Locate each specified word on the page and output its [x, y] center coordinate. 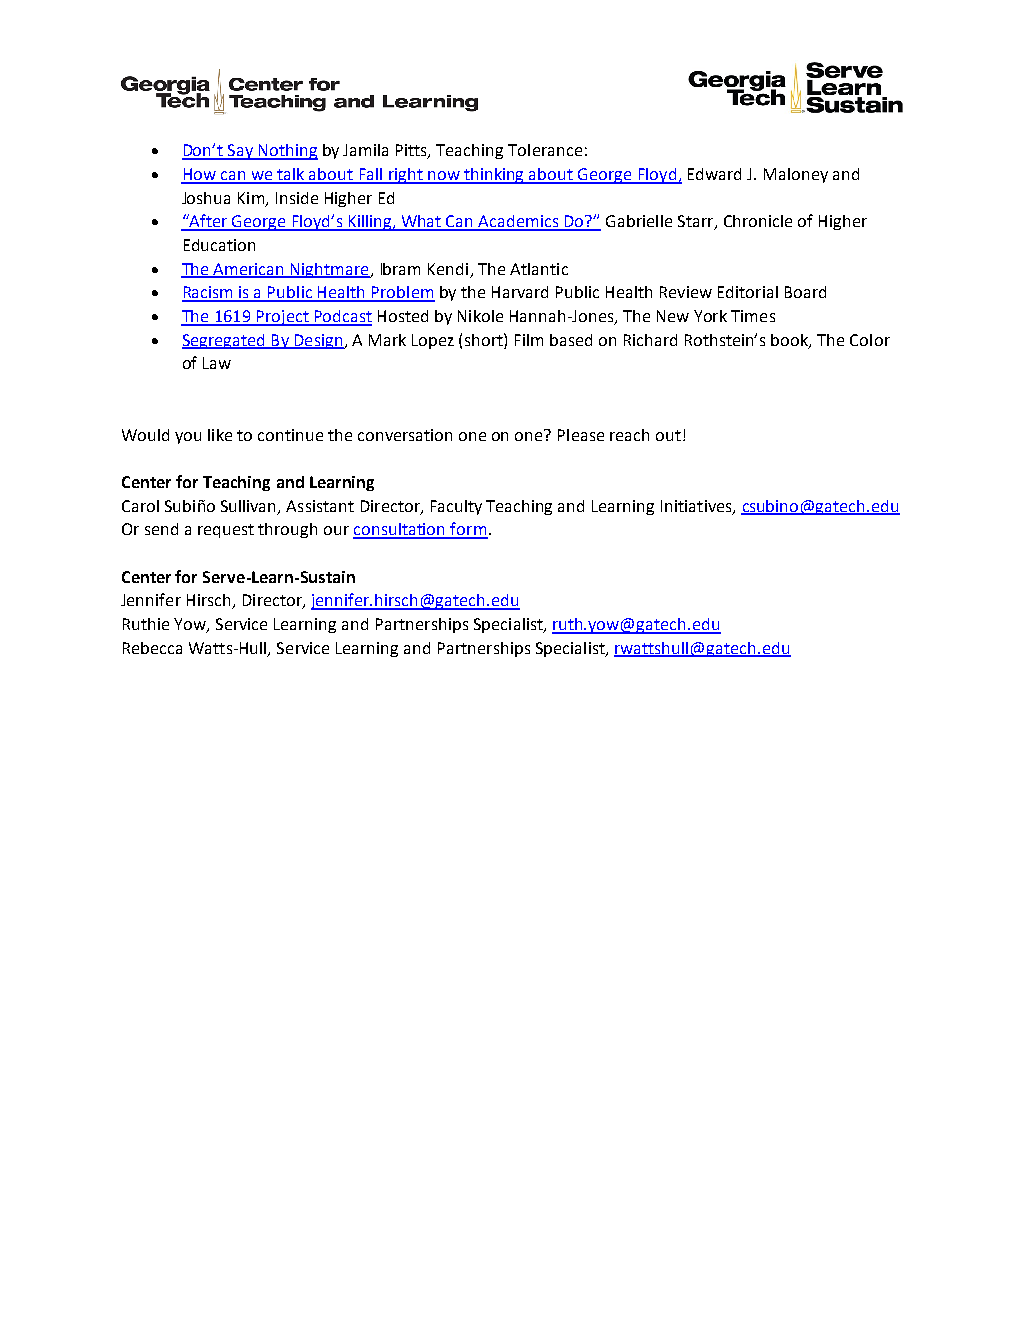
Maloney [796, 175]
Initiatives [697, 507]
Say [240, 152]
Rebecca [152, 648]
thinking [494, 176]
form [468, 530]
